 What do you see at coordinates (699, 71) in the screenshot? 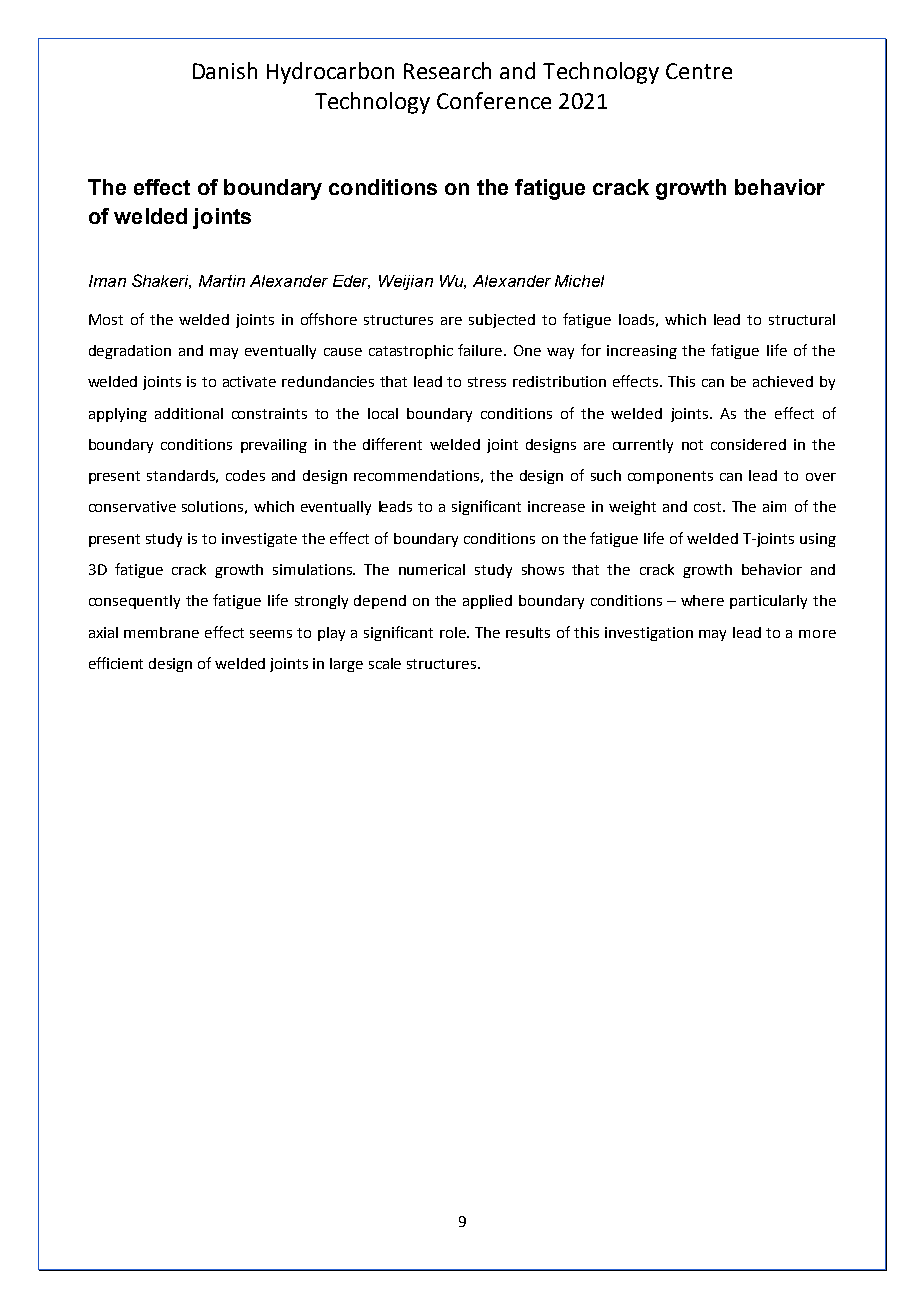
I see `Centre` at bounding box center [699, 71].
